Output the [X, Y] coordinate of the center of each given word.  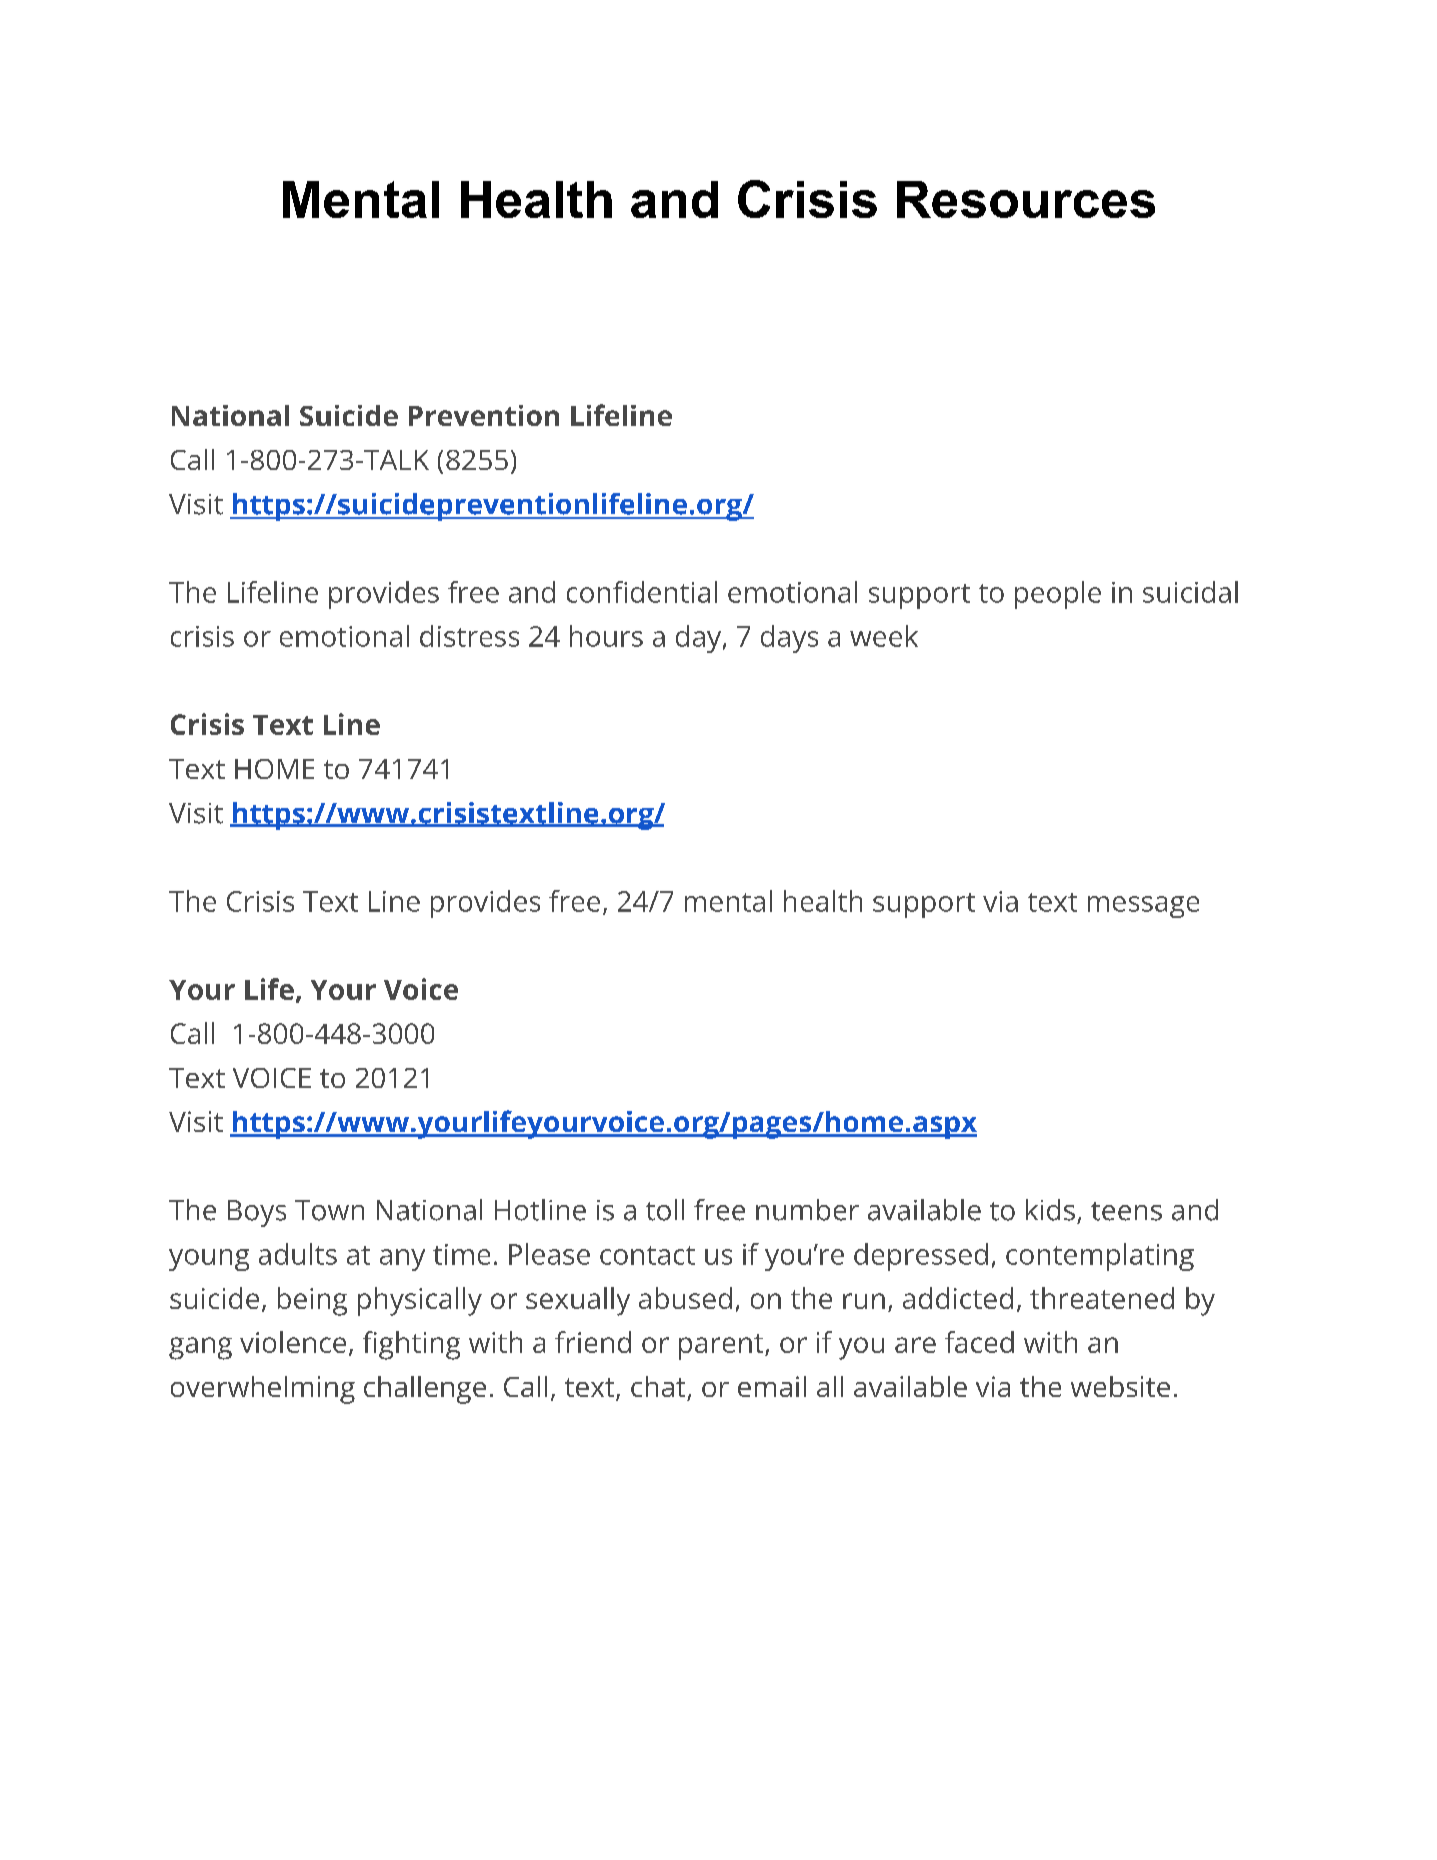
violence [293, 1342]
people [1058, 595]
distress [469, 636]
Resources [1026, 199]
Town [329, 1210]
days [789, 639]
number [807, 1210]
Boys [257, 1213]
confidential [642, 592]
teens [1126, 1211]
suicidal [1190, 592]
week [884, 636]
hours [606, 636]
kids [1050, 1210]
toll [665, 1210]
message [1143, 907]
